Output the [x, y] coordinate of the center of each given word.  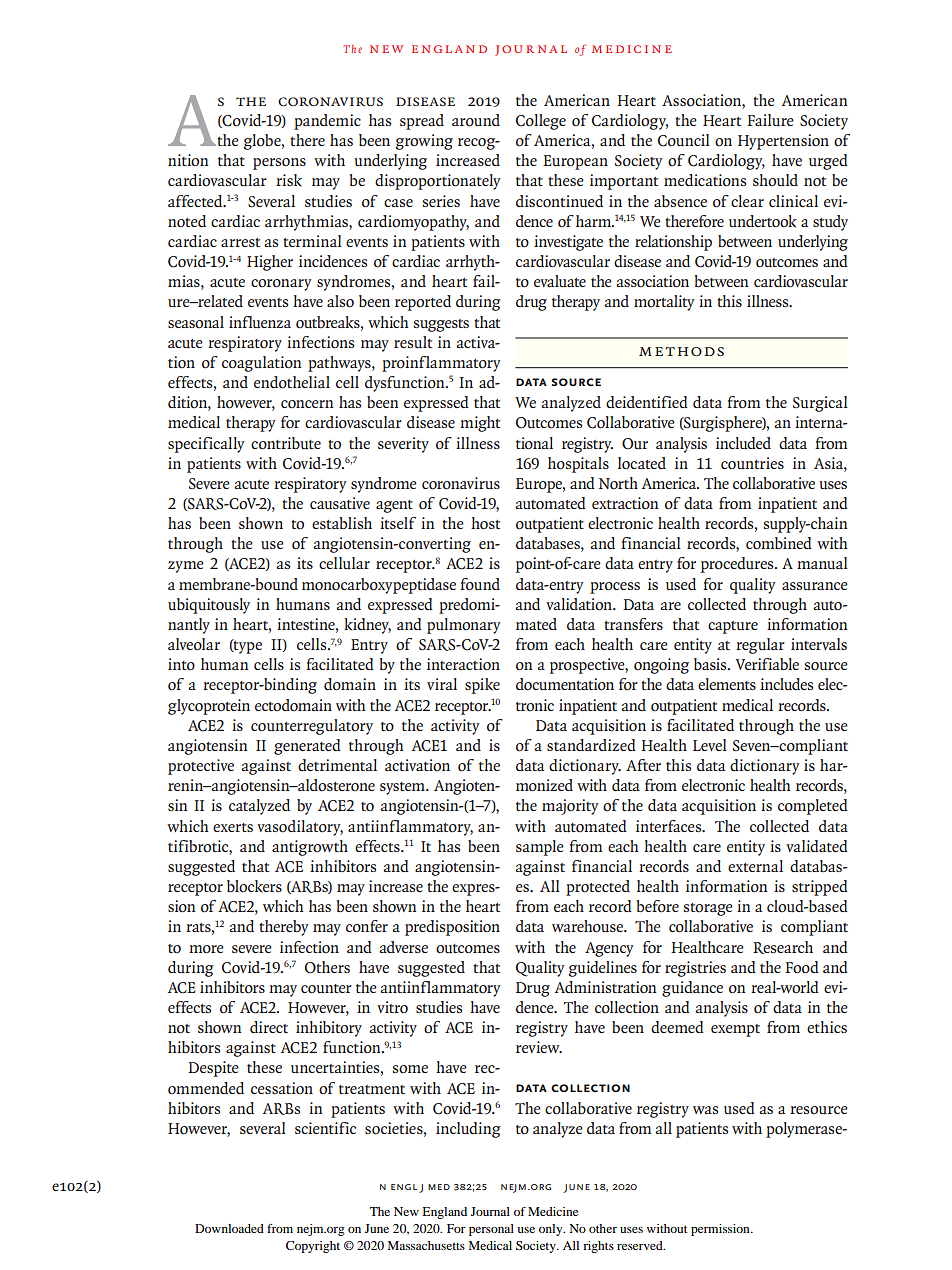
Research [783, 947]
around [476, 120]
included [743, 443]
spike [482, 686]
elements [727, 684]
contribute [286, 443]
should [775, 180]
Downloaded [229, 1228]
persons [279, 164]
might [480, 424]
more [206, 949]
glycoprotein [209, 707]
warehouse [588, 926]
